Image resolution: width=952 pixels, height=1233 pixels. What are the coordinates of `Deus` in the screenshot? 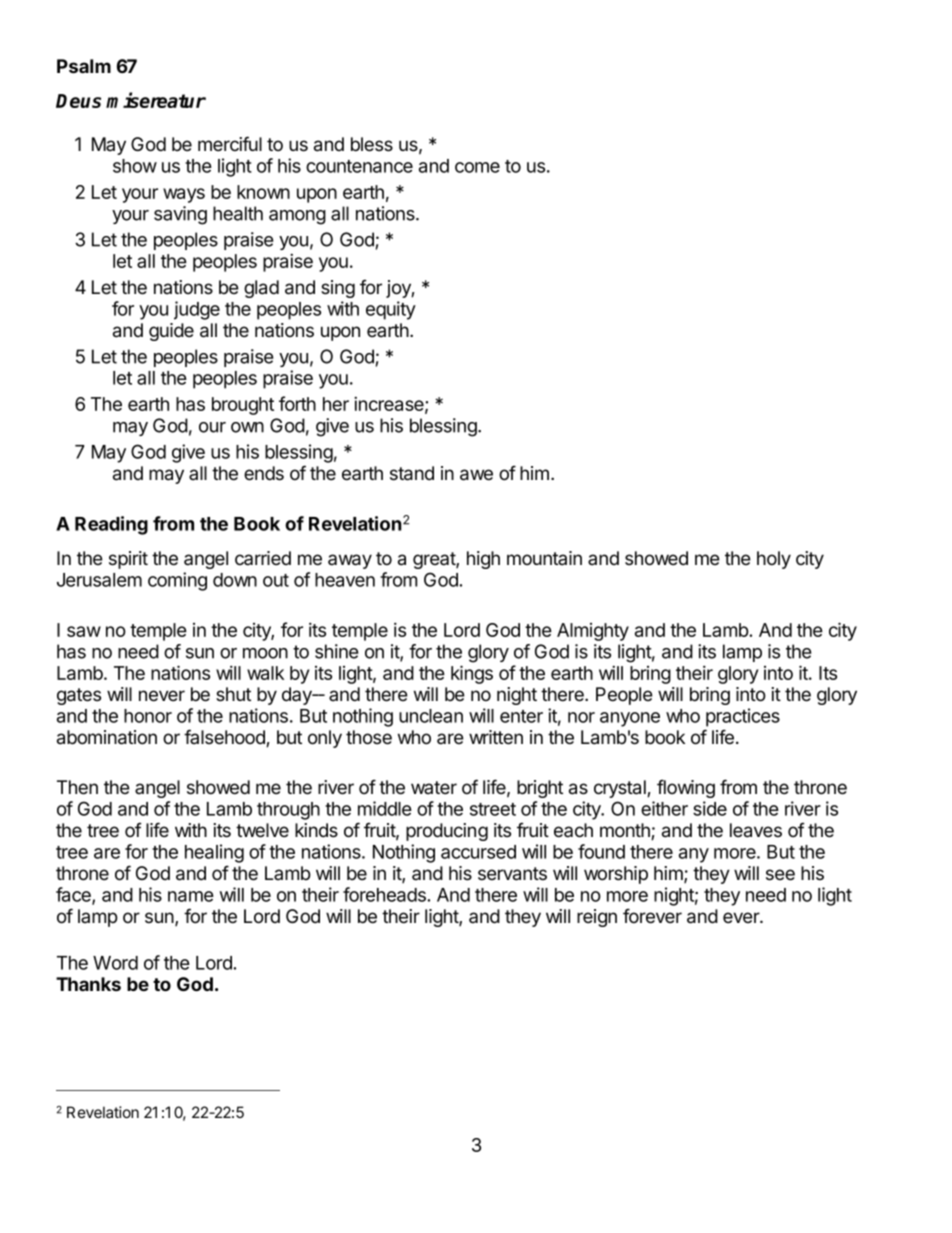 It's located at (78, 101).
